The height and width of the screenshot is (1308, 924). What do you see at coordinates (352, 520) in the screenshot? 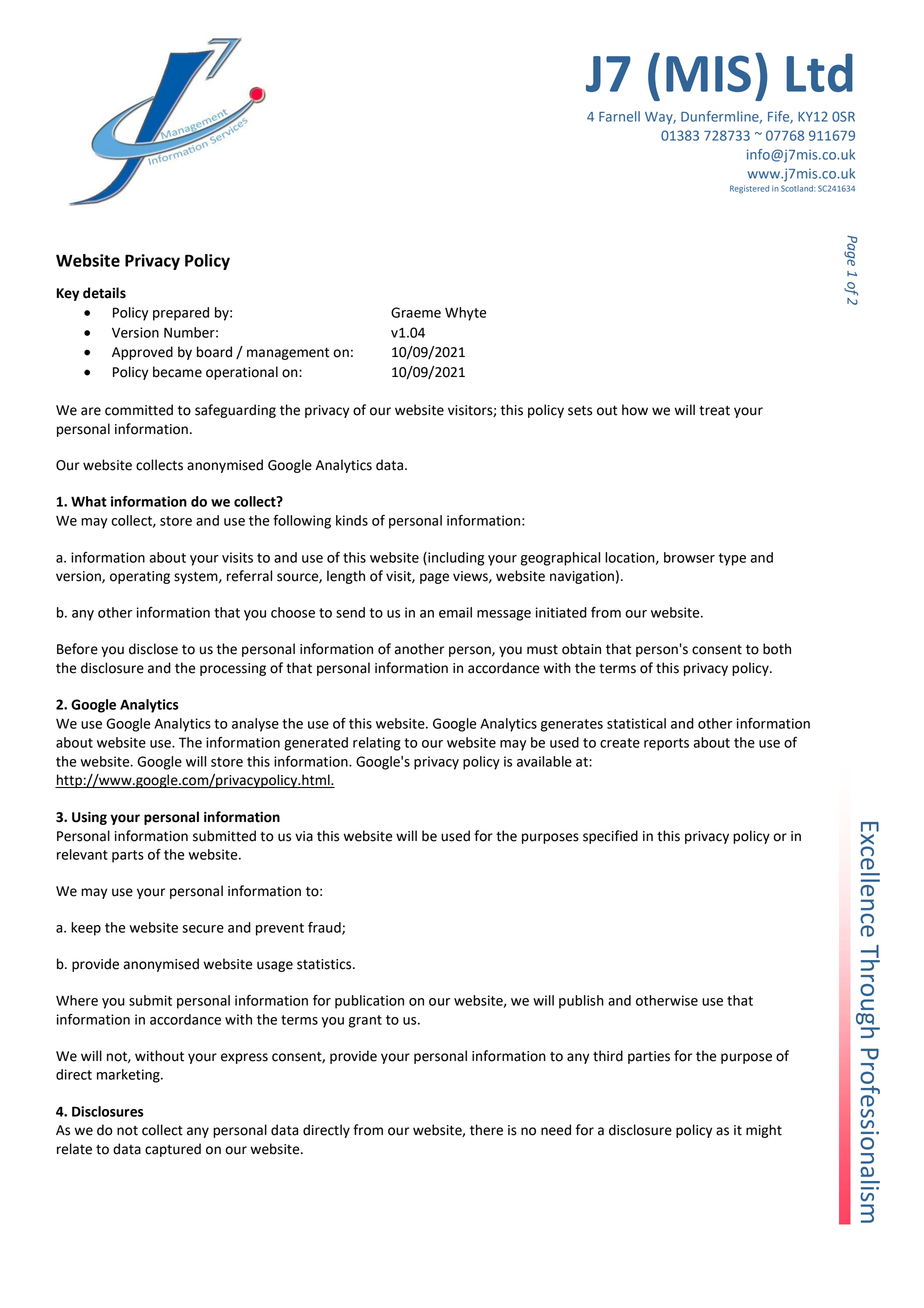
I see `kinds` at bounding box center [352, 520].
